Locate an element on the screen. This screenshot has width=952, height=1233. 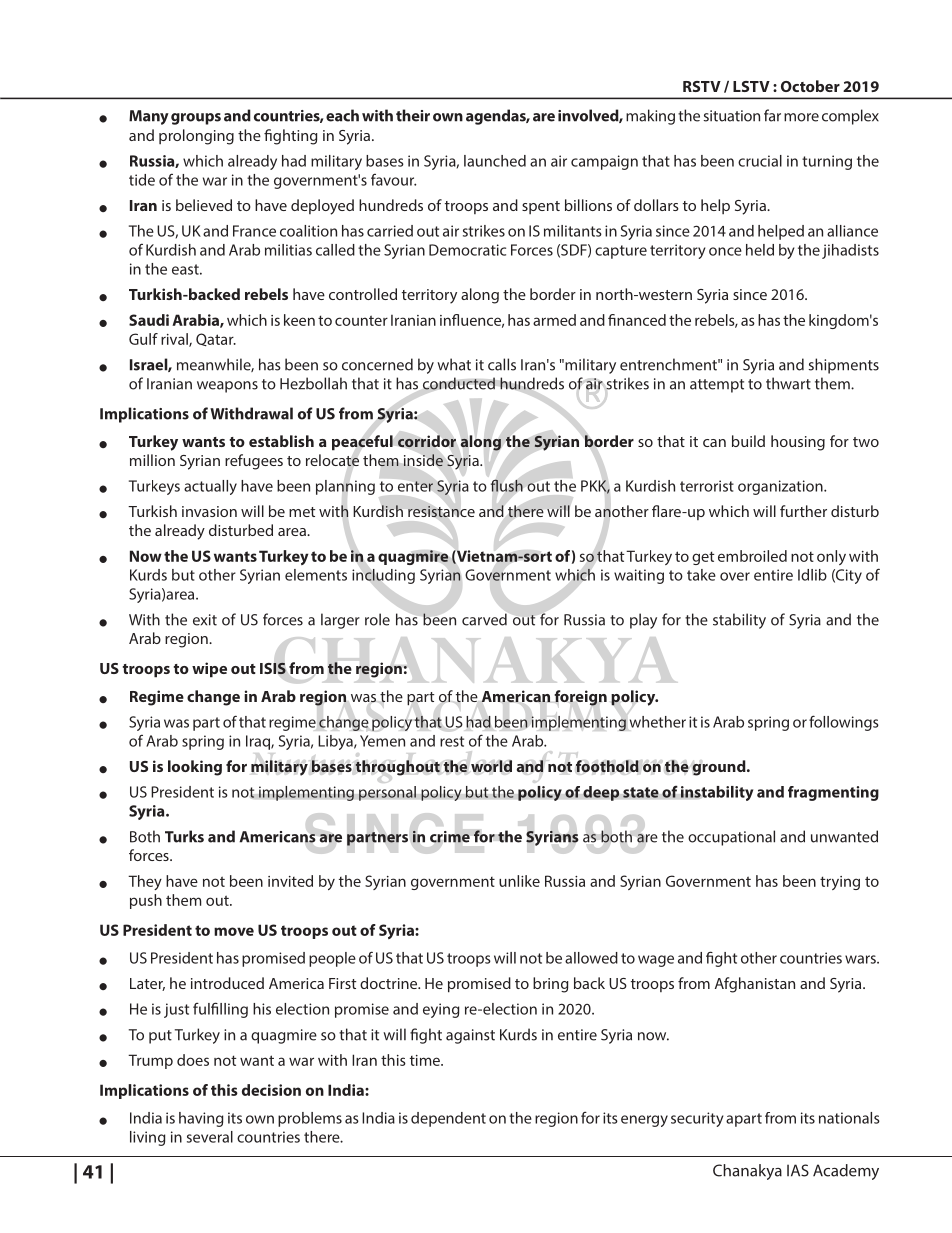
launched is located at coordinates (495, 161).
